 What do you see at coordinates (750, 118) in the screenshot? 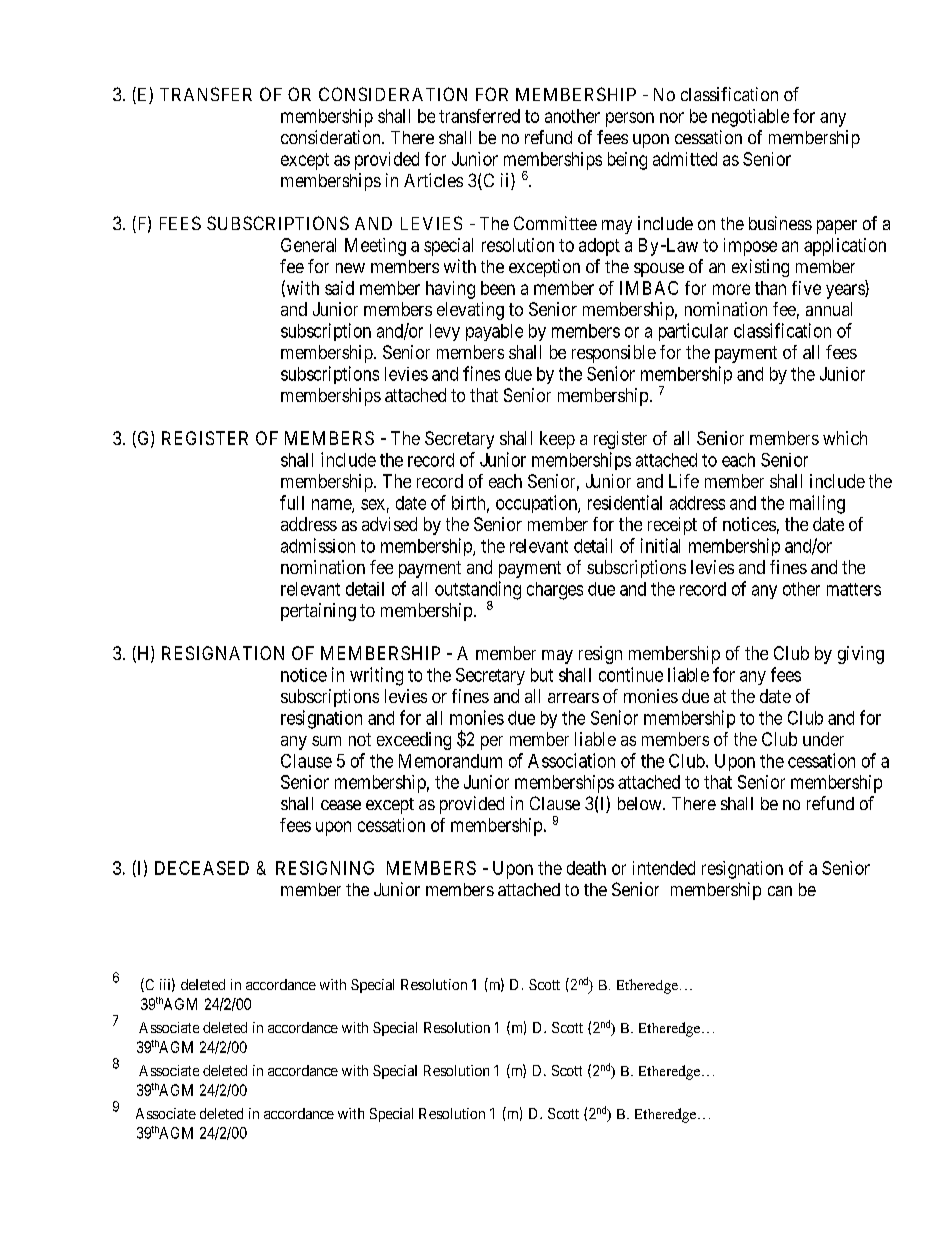
I see `negotiable` at bounding box center [750, 118].
